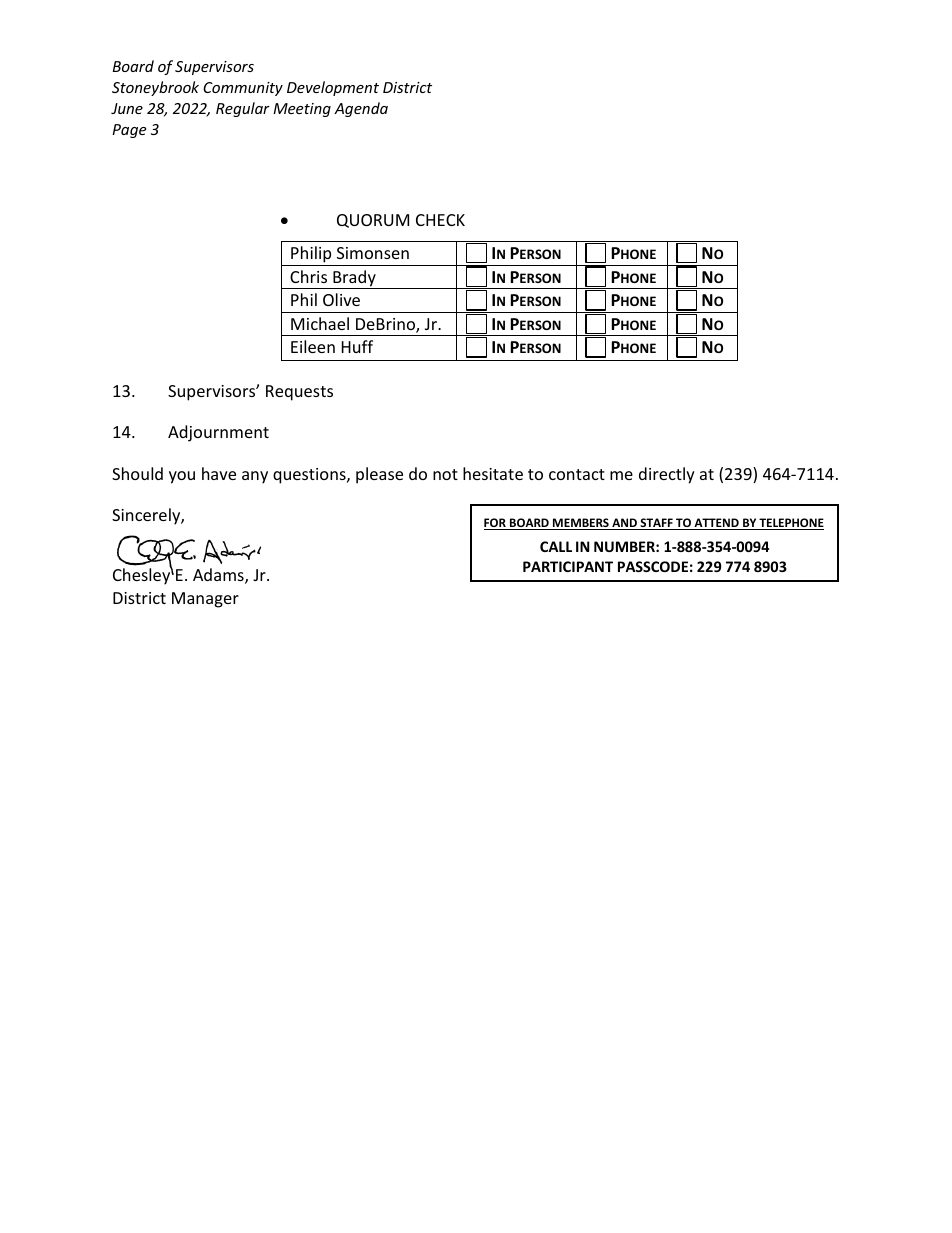 The width and height of the screenshot is (952, 1233). Describe the element at coordinates (361, 109) in the screenshot. I see `Agenda` at that location.
